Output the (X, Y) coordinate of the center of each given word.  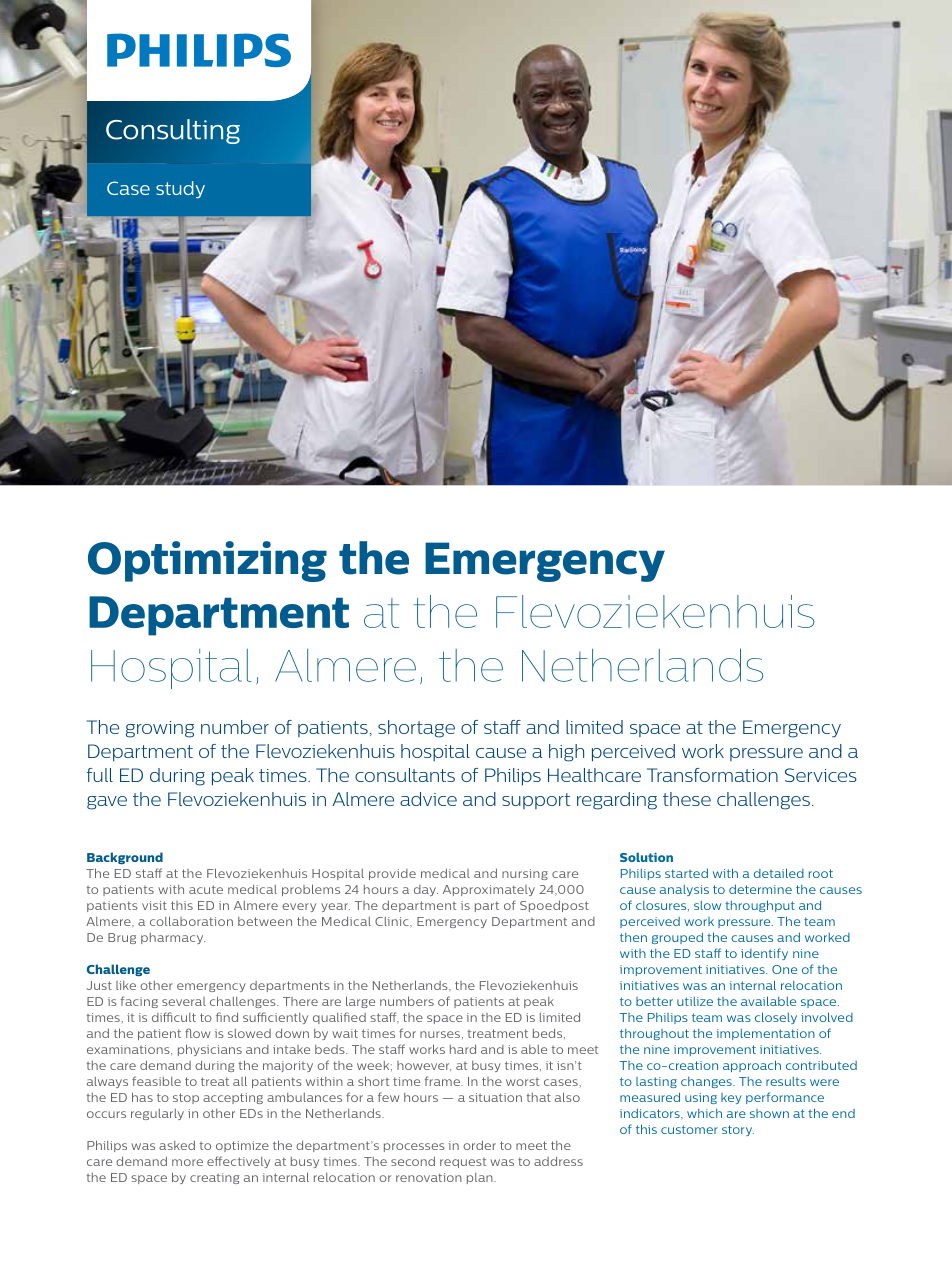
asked (177, 1145)
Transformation (712, 775)
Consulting (173, 131)
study (180, 189)
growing (160, 729)
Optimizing (207, 561)
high (566, 753)
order (479, 1145)
